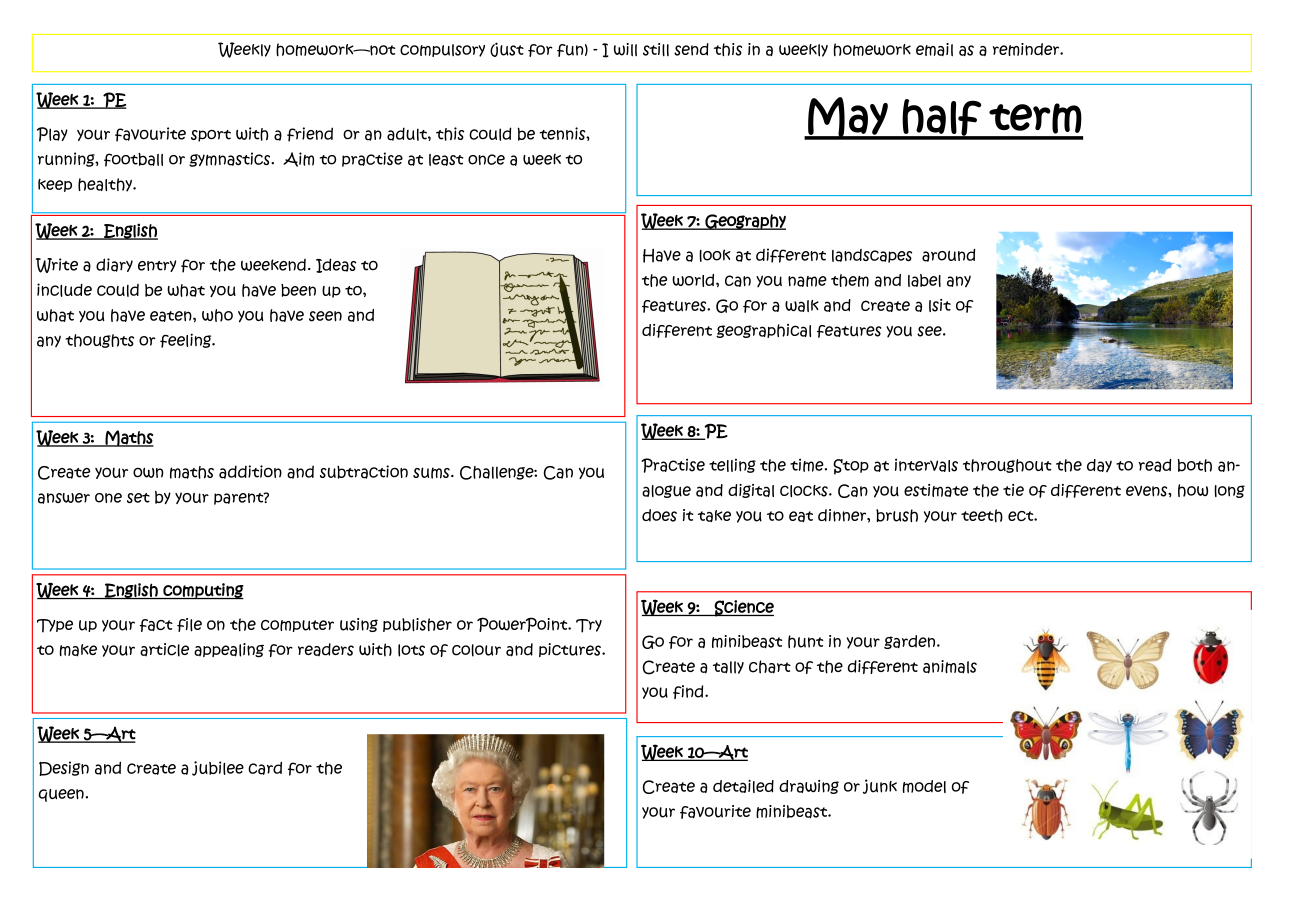  What do you see at coordinates (218, 768) in the screenshot?
I see `jubilee` at bounding box center [218, 768].
